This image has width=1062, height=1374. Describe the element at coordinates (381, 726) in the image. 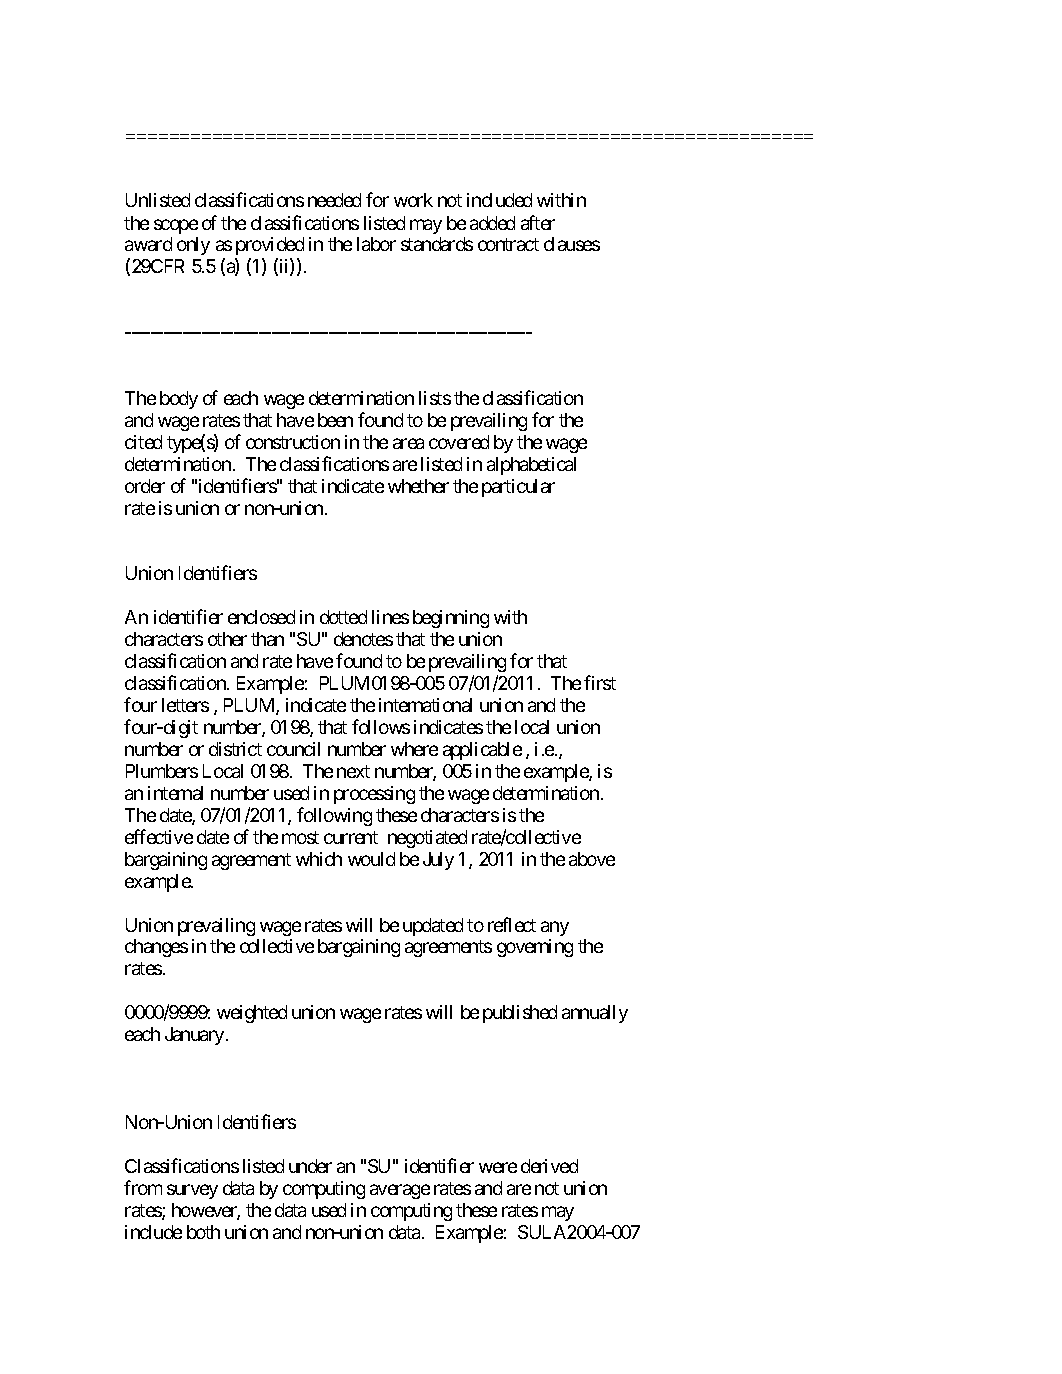

I see `follows` at that location.
